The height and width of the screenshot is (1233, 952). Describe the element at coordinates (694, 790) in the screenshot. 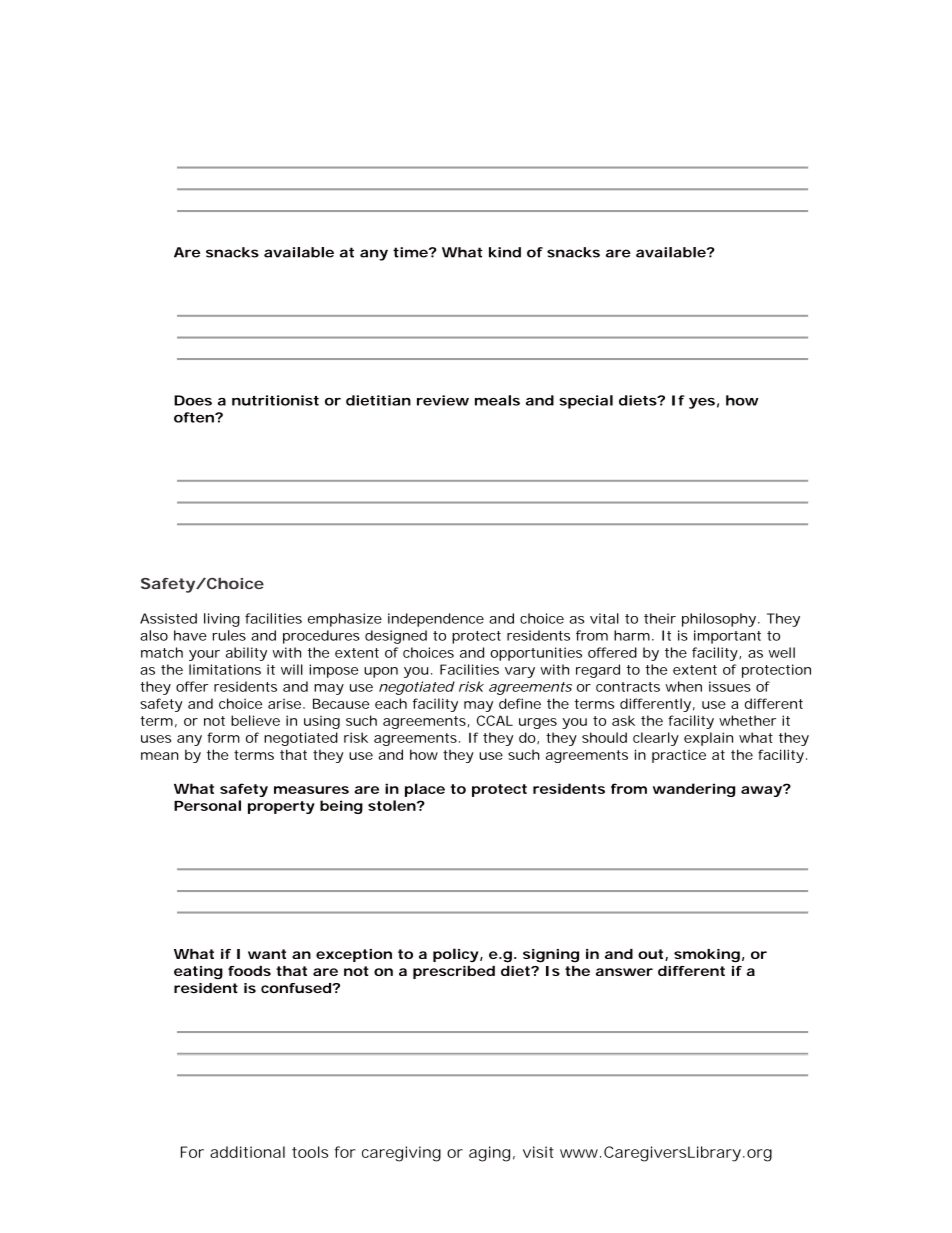

I see `wandering` at that location.
